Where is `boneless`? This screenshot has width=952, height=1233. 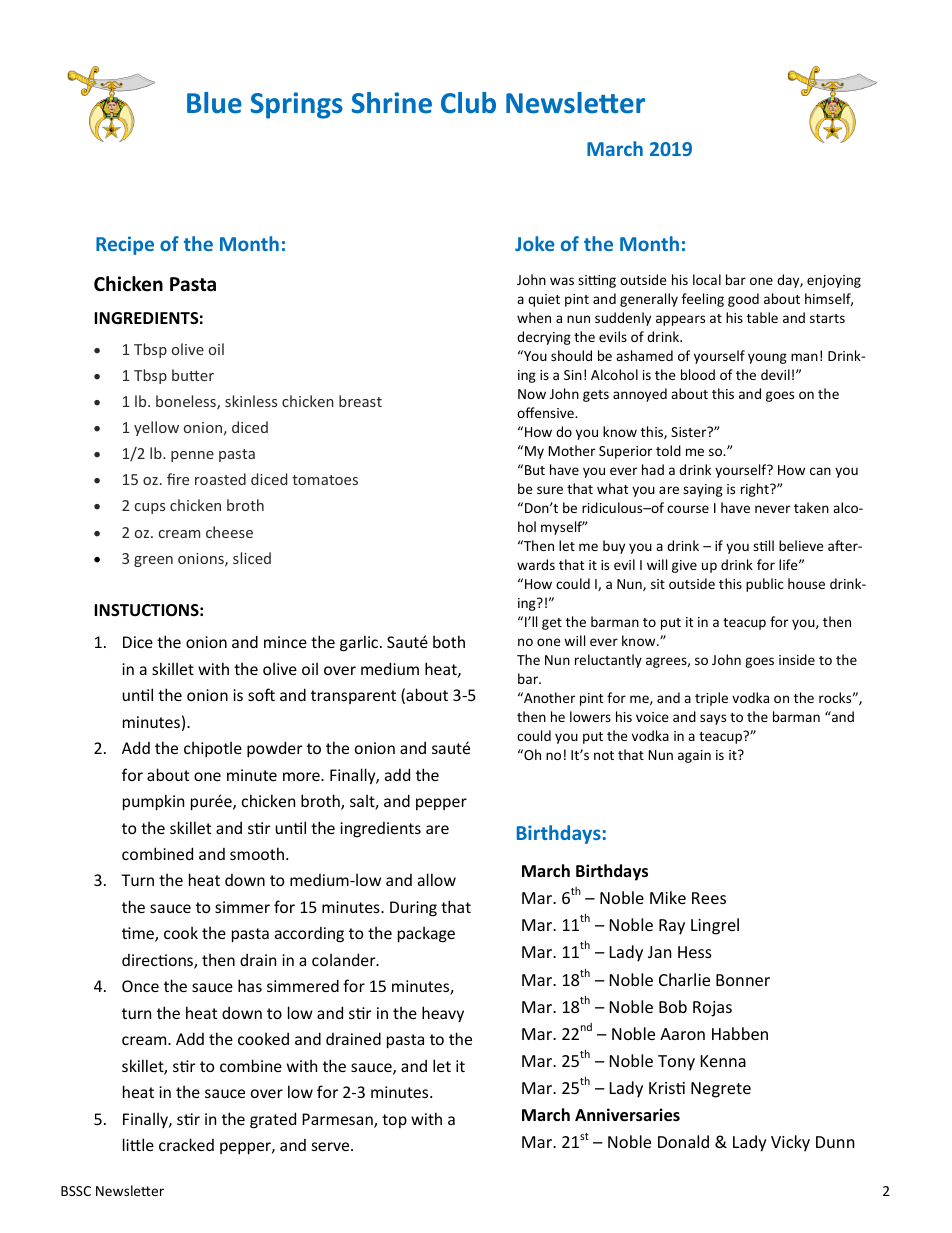 boneless is located at coordinates (187, 402).
